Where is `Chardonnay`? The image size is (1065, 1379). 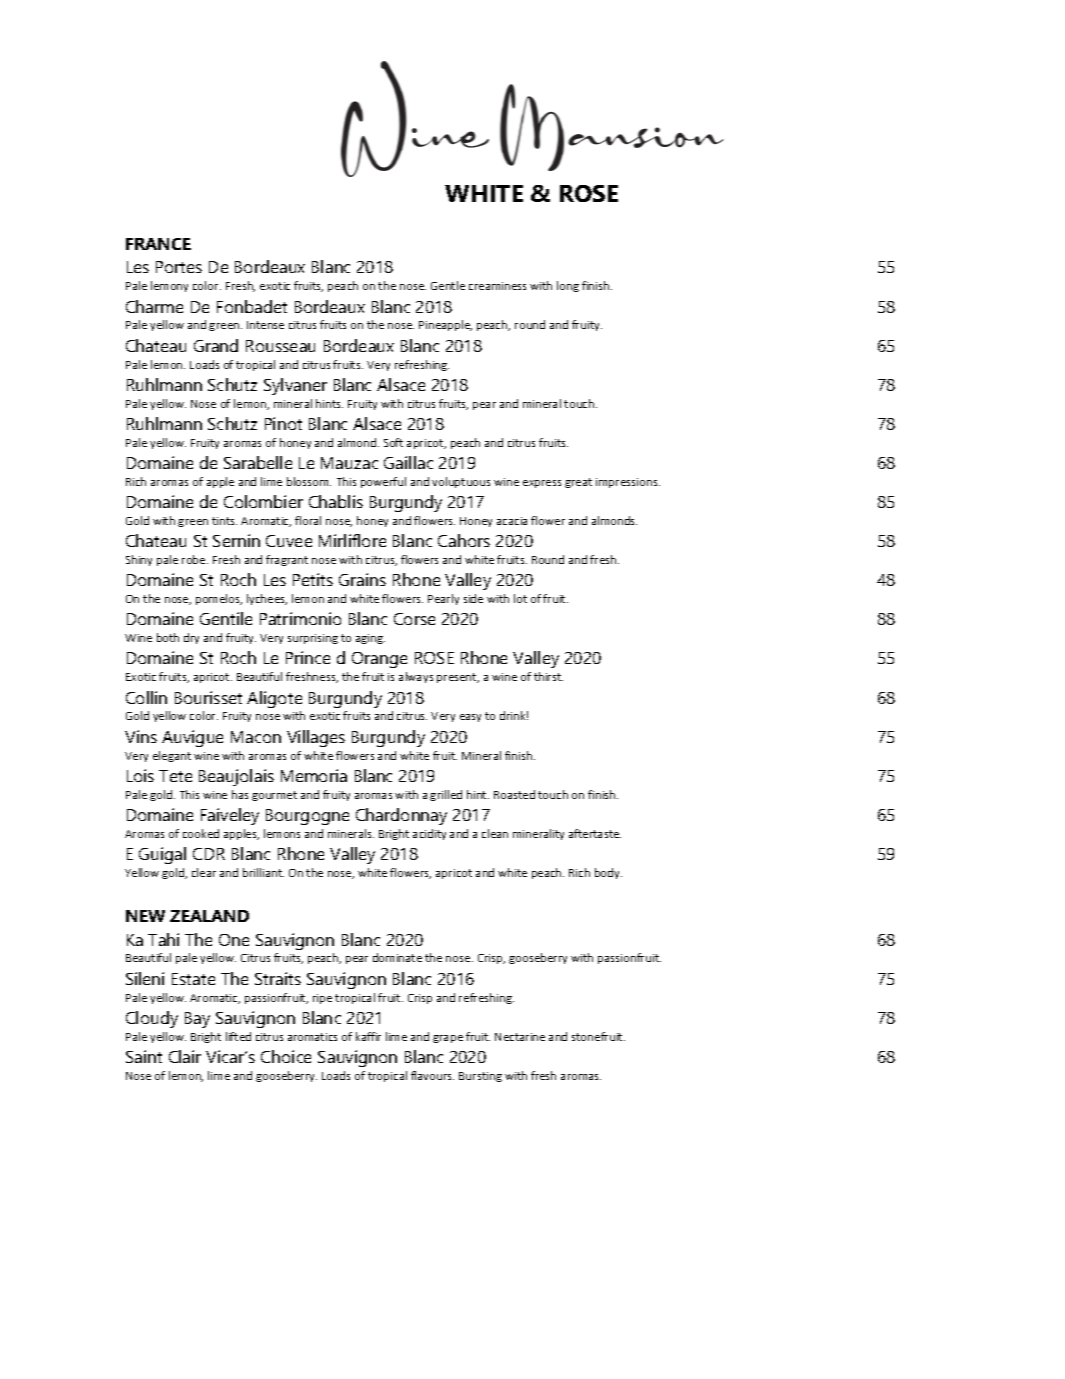
Chardonnay is located at coordinates (401, 816).
